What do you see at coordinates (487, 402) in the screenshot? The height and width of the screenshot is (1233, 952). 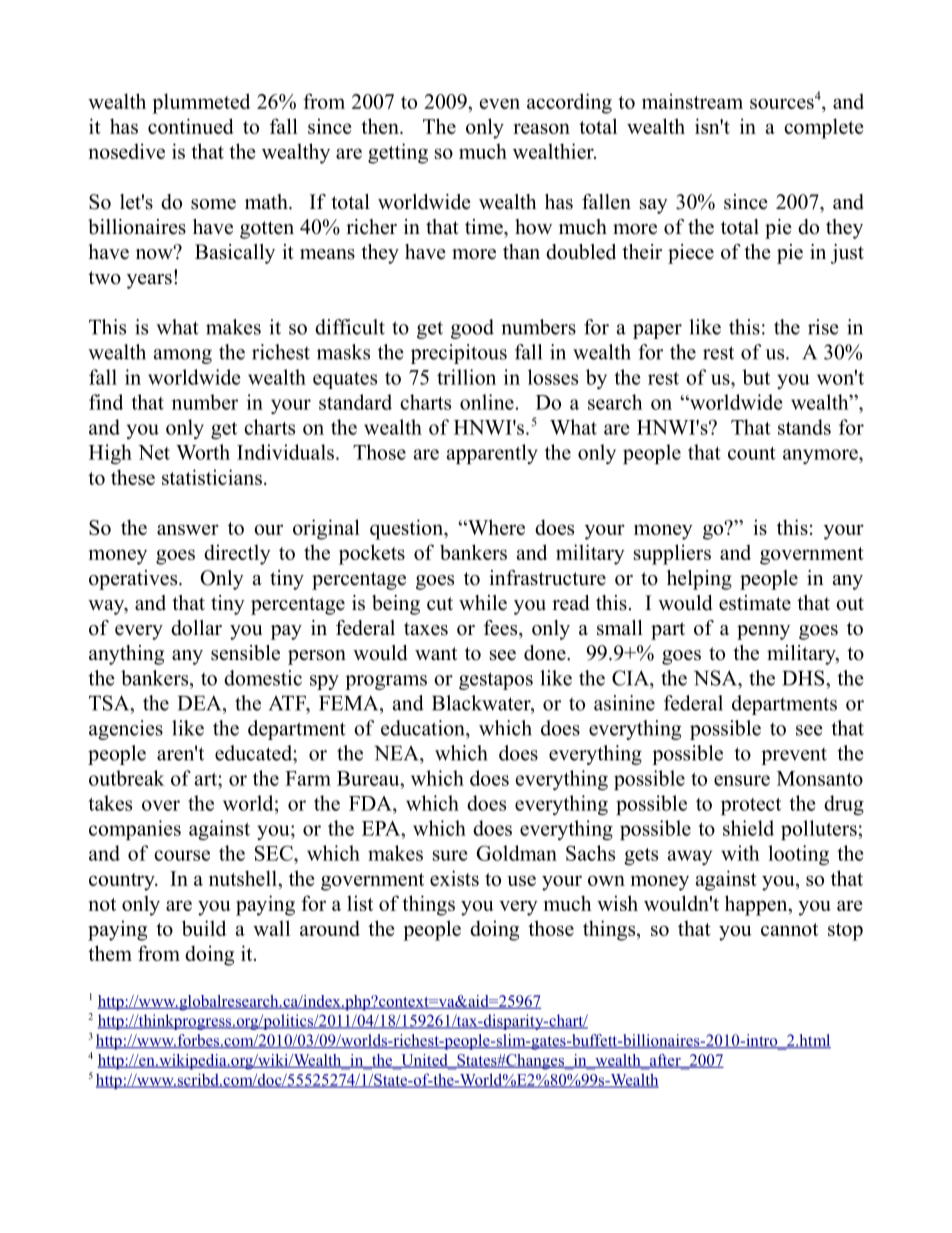 I see `online` at bounding box center [487, 402].
